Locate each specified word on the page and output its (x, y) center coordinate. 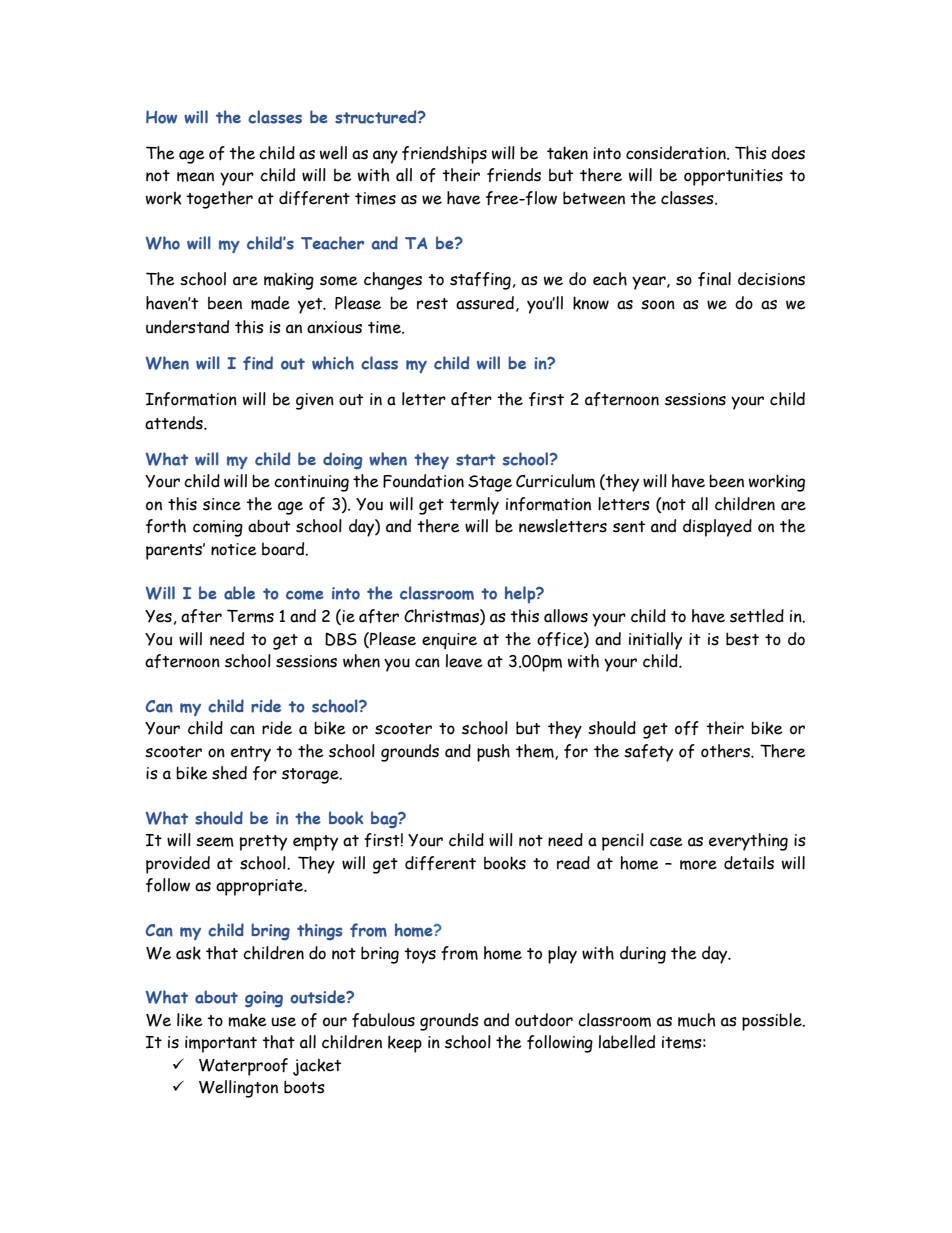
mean (195, 177)
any (385, 157)
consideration (677, 153)
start (476, 460)
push (493, 753)
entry (251, 754)
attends (175, 423)
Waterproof (243, 1067)
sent (629, 527)
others (726, 751)
